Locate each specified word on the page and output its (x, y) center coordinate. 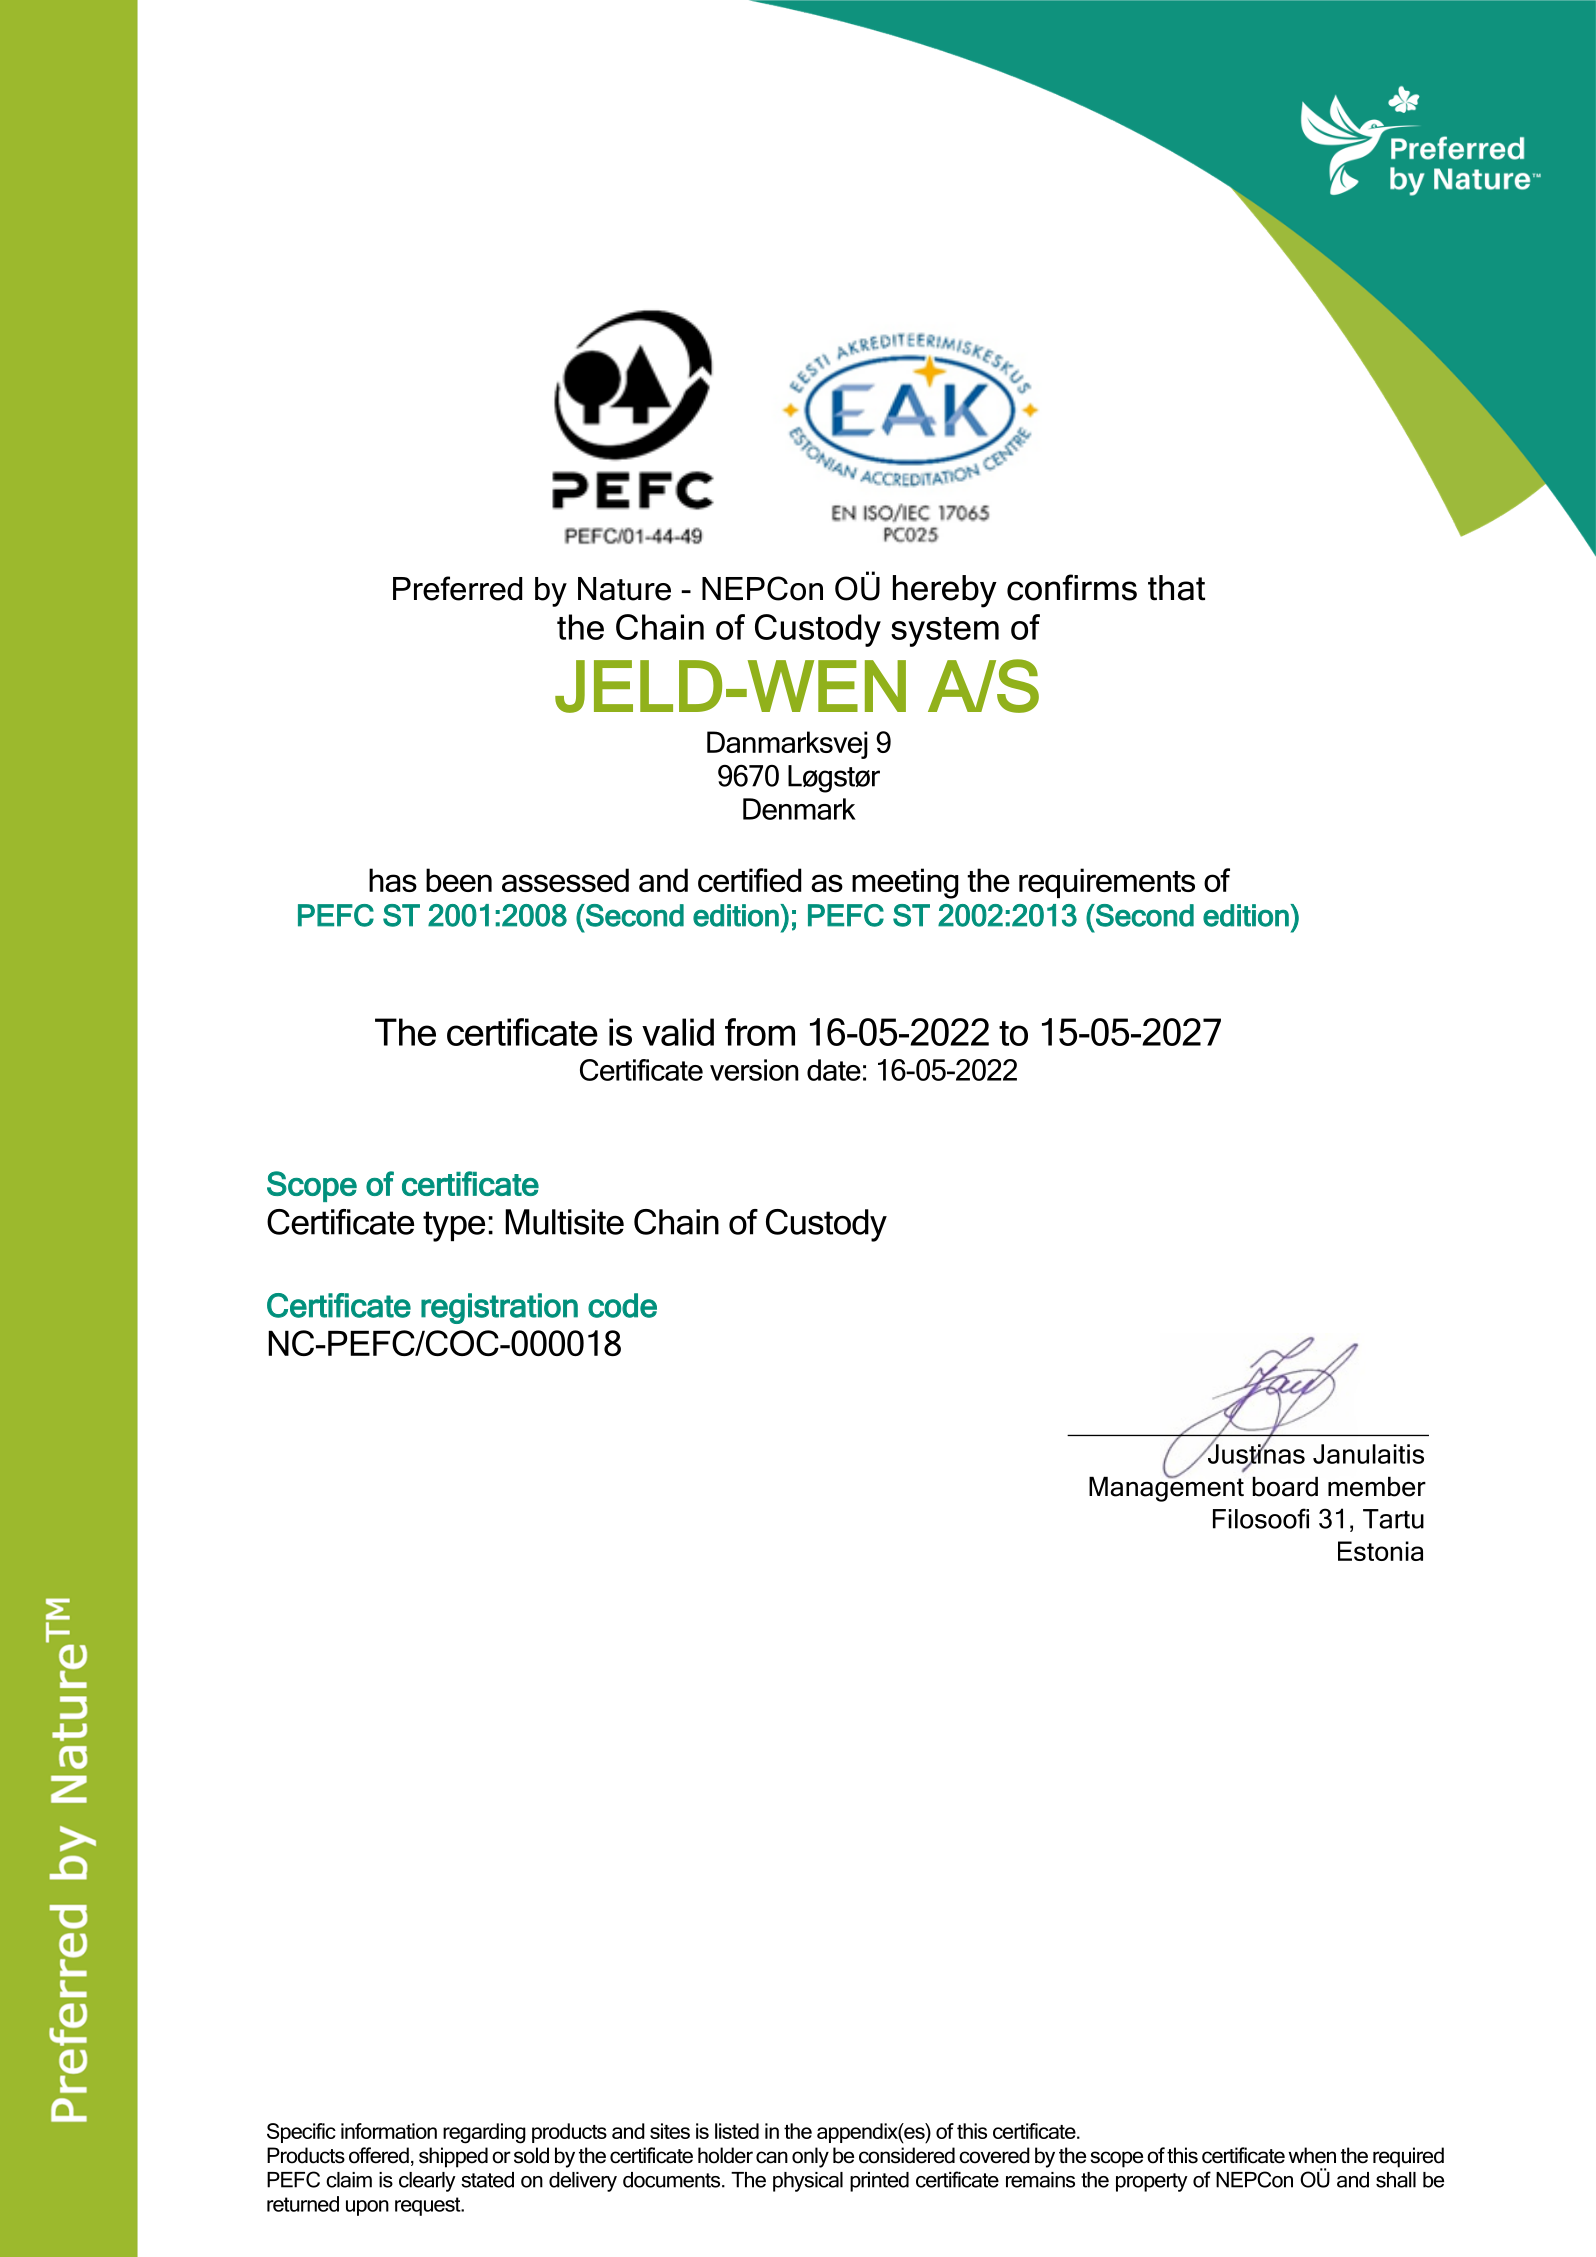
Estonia (1380, 1551)
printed (879, 2182)
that (1176, 588)
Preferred (457, 588)
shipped (453, 2157)
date (834, 1070)
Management (1166, 1488)
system (945, 632)
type (454, 1226)
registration (499, 1308)
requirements (1107, 883)
